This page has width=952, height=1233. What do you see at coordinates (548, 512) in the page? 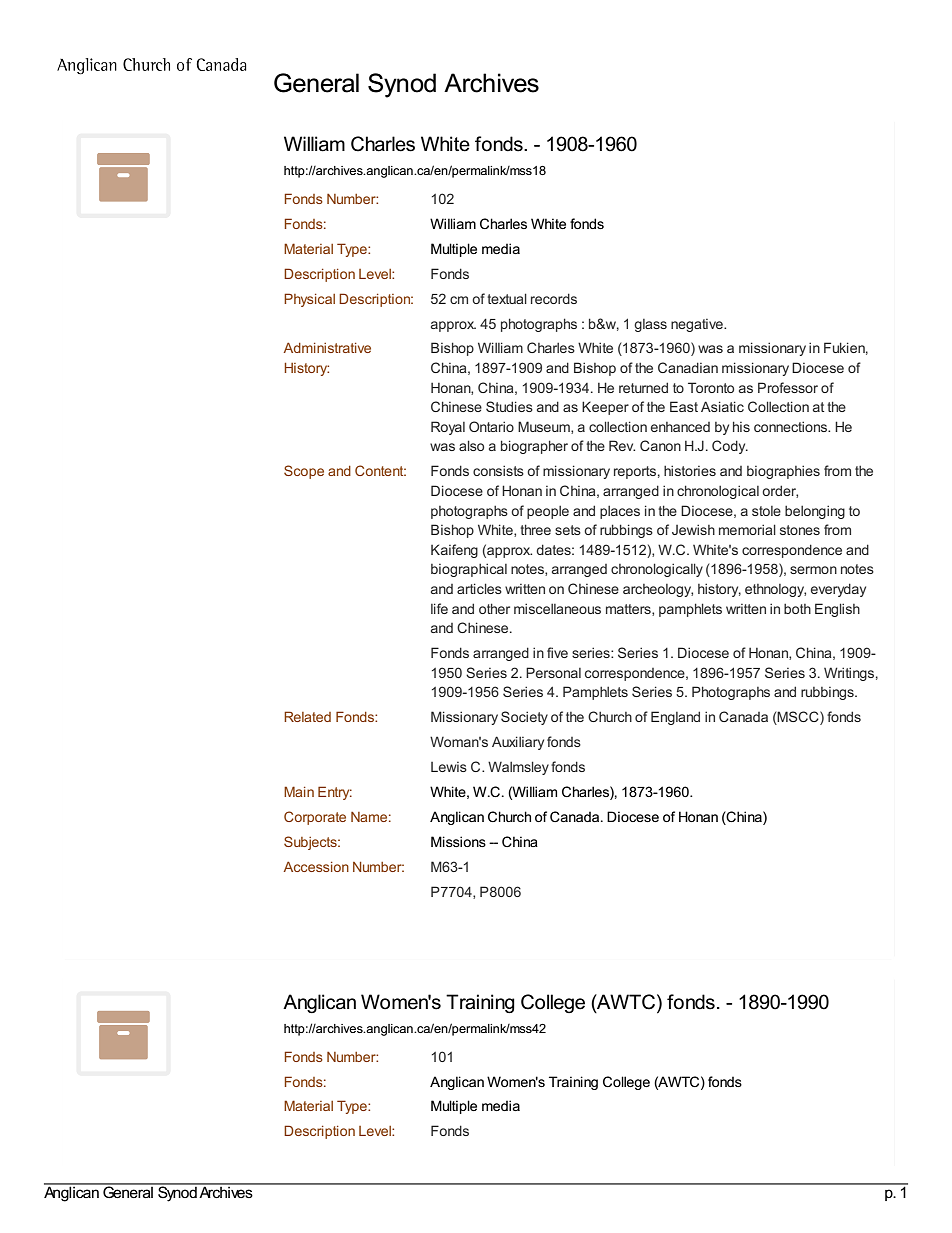
I see `people` at bounding box center [548, 512].
